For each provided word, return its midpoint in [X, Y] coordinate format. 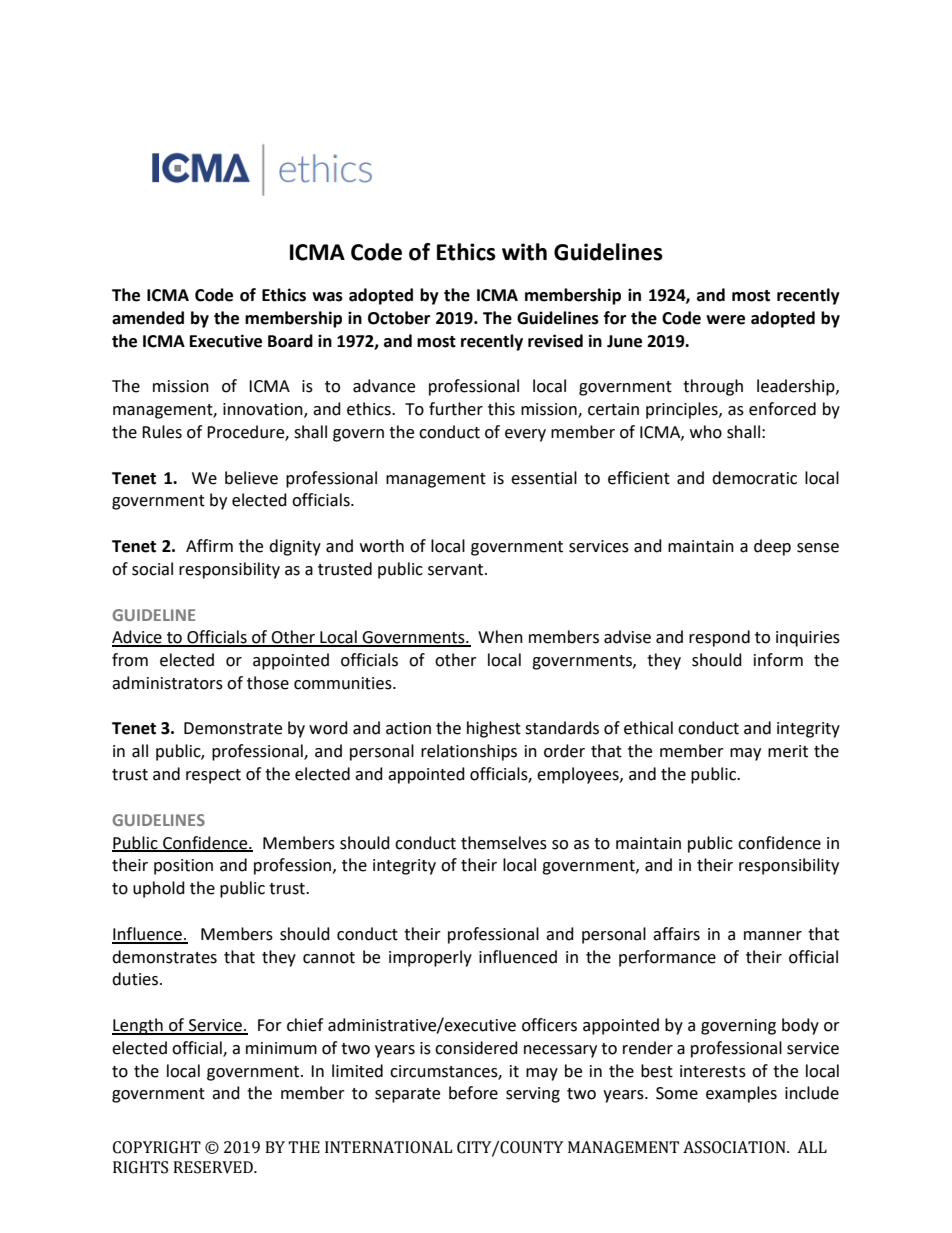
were [725, 320]
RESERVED [214, 1167]
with [524, 252]
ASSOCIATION [735, 1147]
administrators [167, 683]
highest [494, 729]
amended [148, 318]
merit [788, 751]
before [473, 1093]
